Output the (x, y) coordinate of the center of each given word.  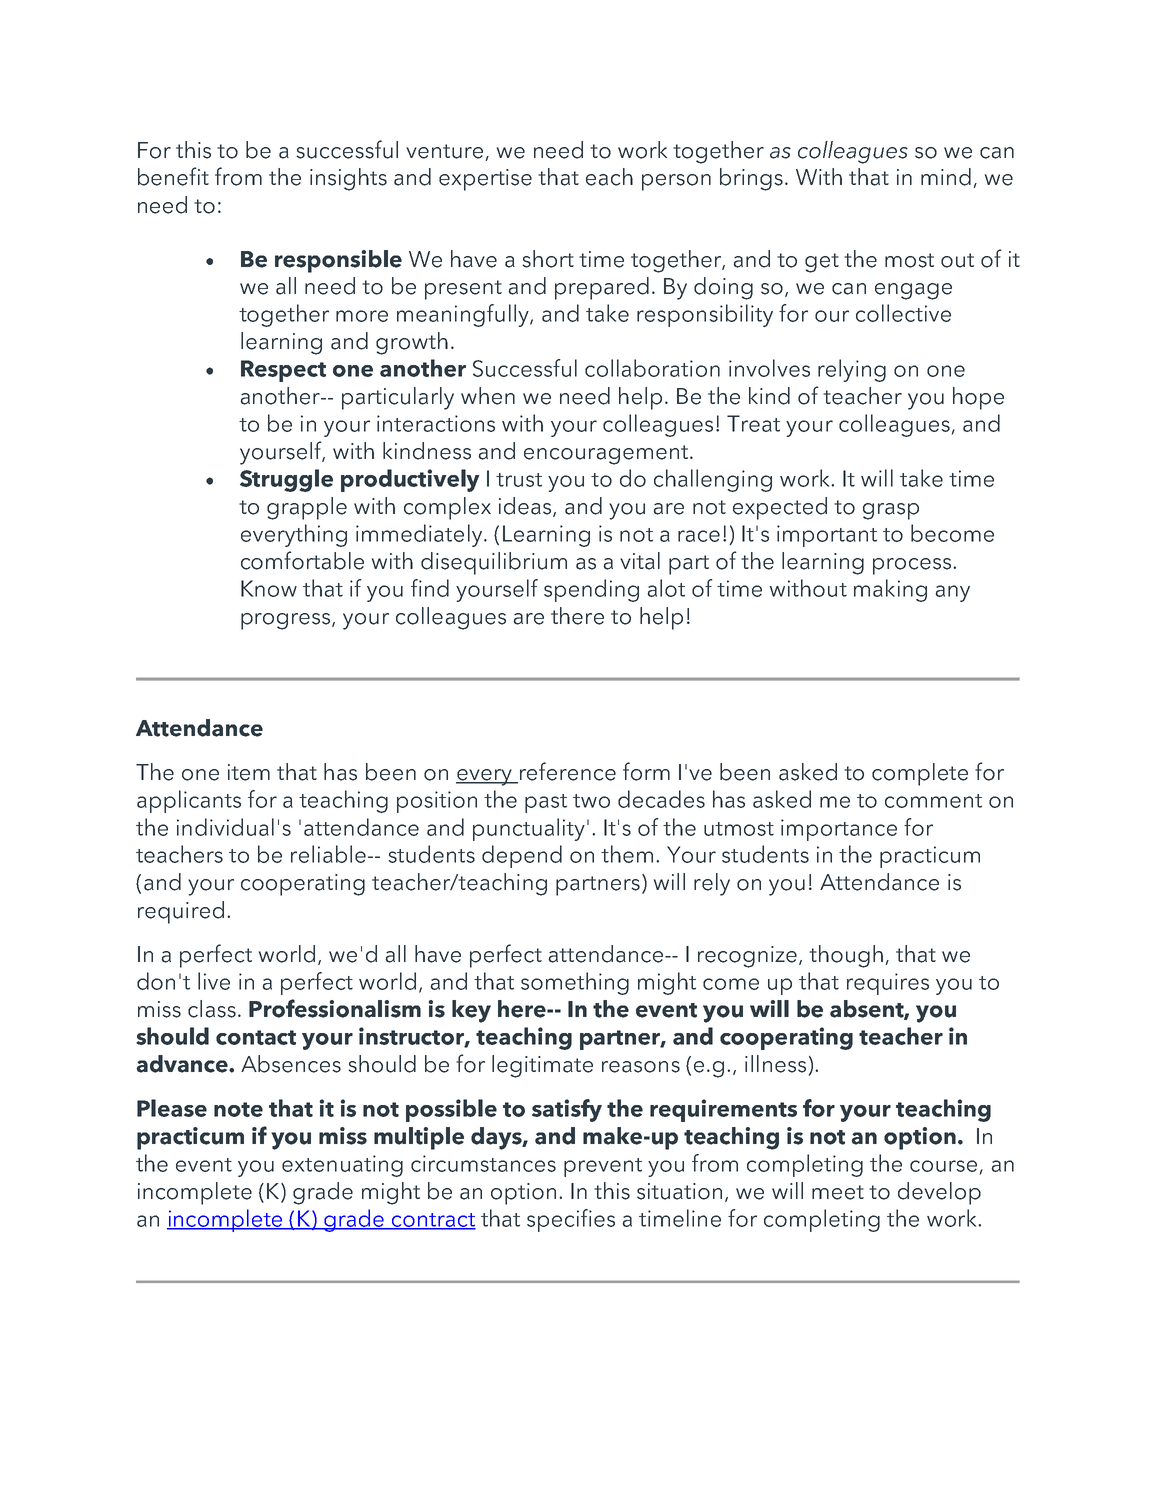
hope (978, 398)
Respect (283, 371)
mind (946, 177)
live (214, 981)
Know (269, 588)
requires (888, 984)
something (575, 983)
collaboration (652, 368)
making (890, 590)
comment (933, 801)
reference (566, 772)
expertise (485, 180)
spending (591, 590)
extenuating (342, 1166)
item (249, 772)
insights (348, 179)
